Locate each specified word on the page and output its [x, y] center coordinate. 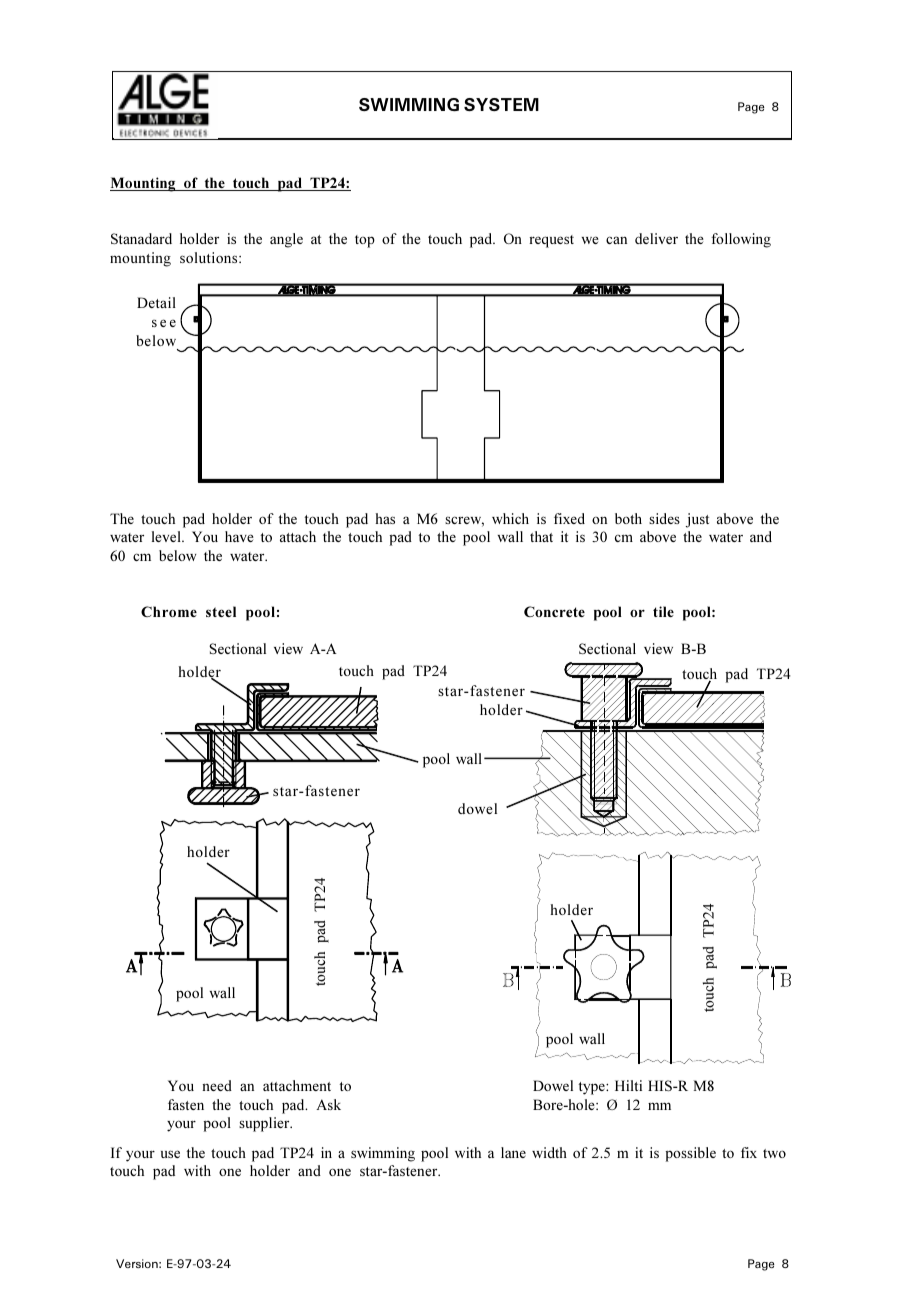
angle [286, 240]
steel [221, 611]
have [239, 536]
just [697, 520]
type [592, 1088]
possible [691, 1154]
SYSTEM [501, 104]
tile [663, 611]
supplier [265, 1124]
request [551, 241]
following [741, 240]
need [217, 1085]
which [510, 518]
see [164, 323]
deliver [656, 238]
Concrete [554, 611]
